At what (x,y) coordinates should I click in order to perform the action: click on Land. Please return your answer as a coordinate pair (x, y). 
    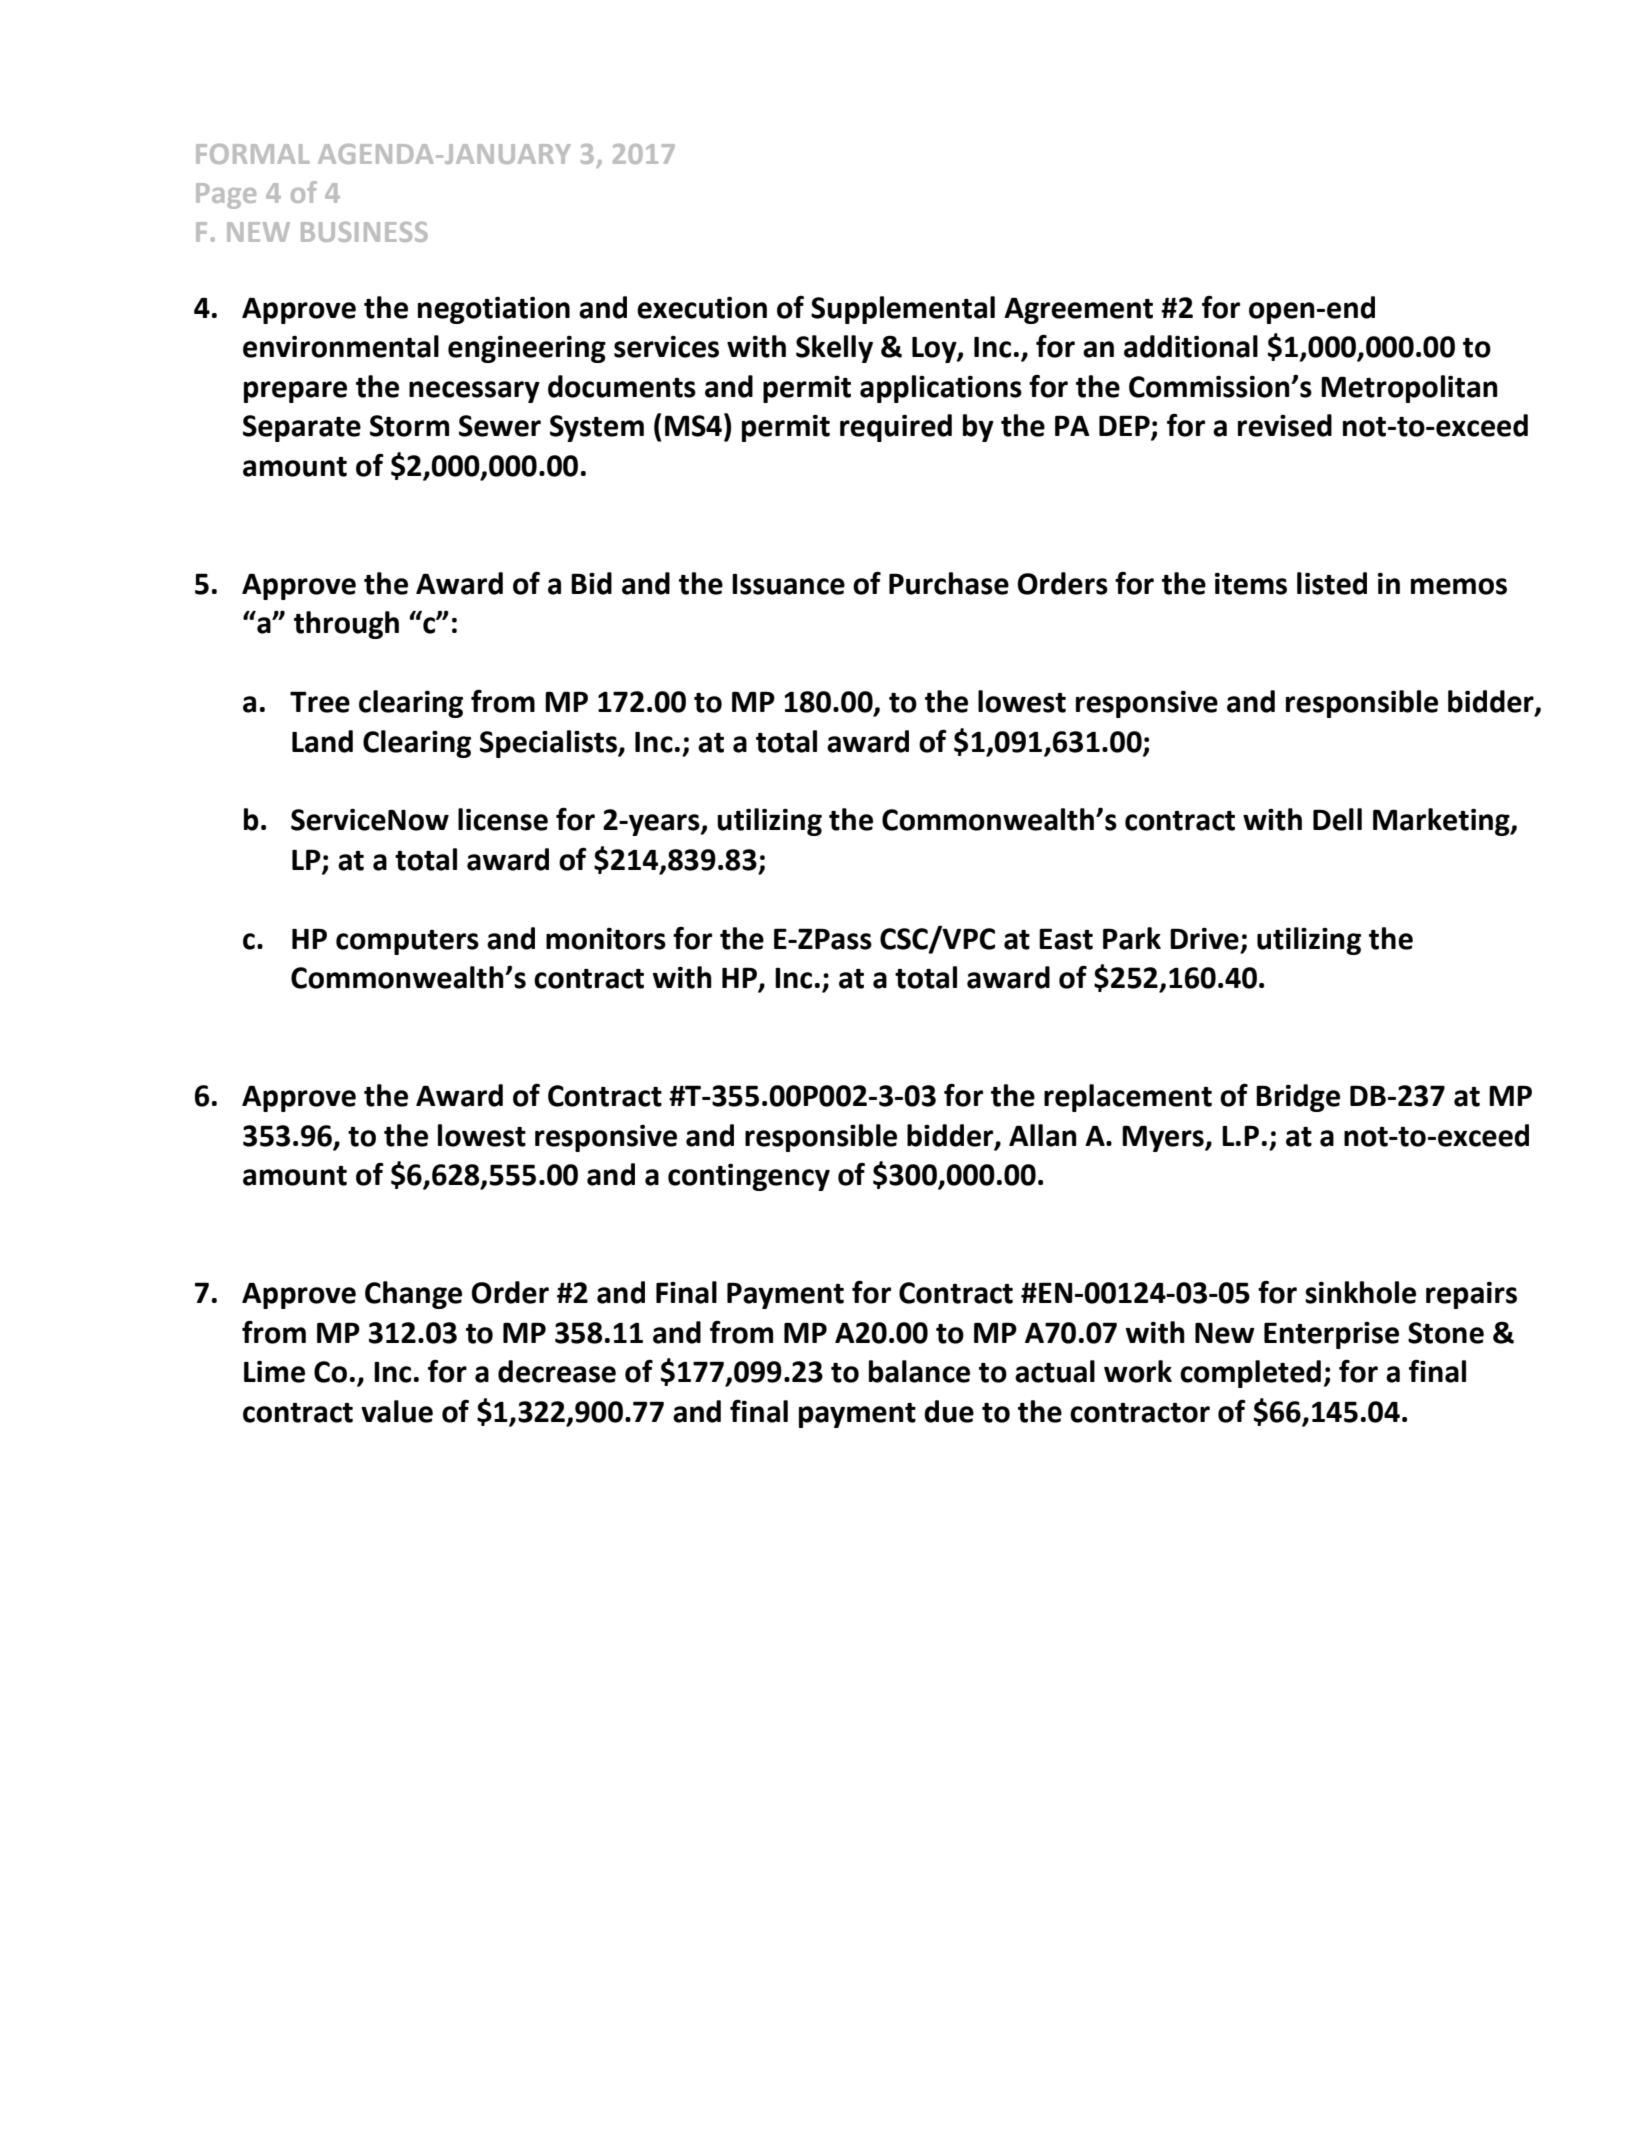
    Looking at the image, I should click on (322, 741).
